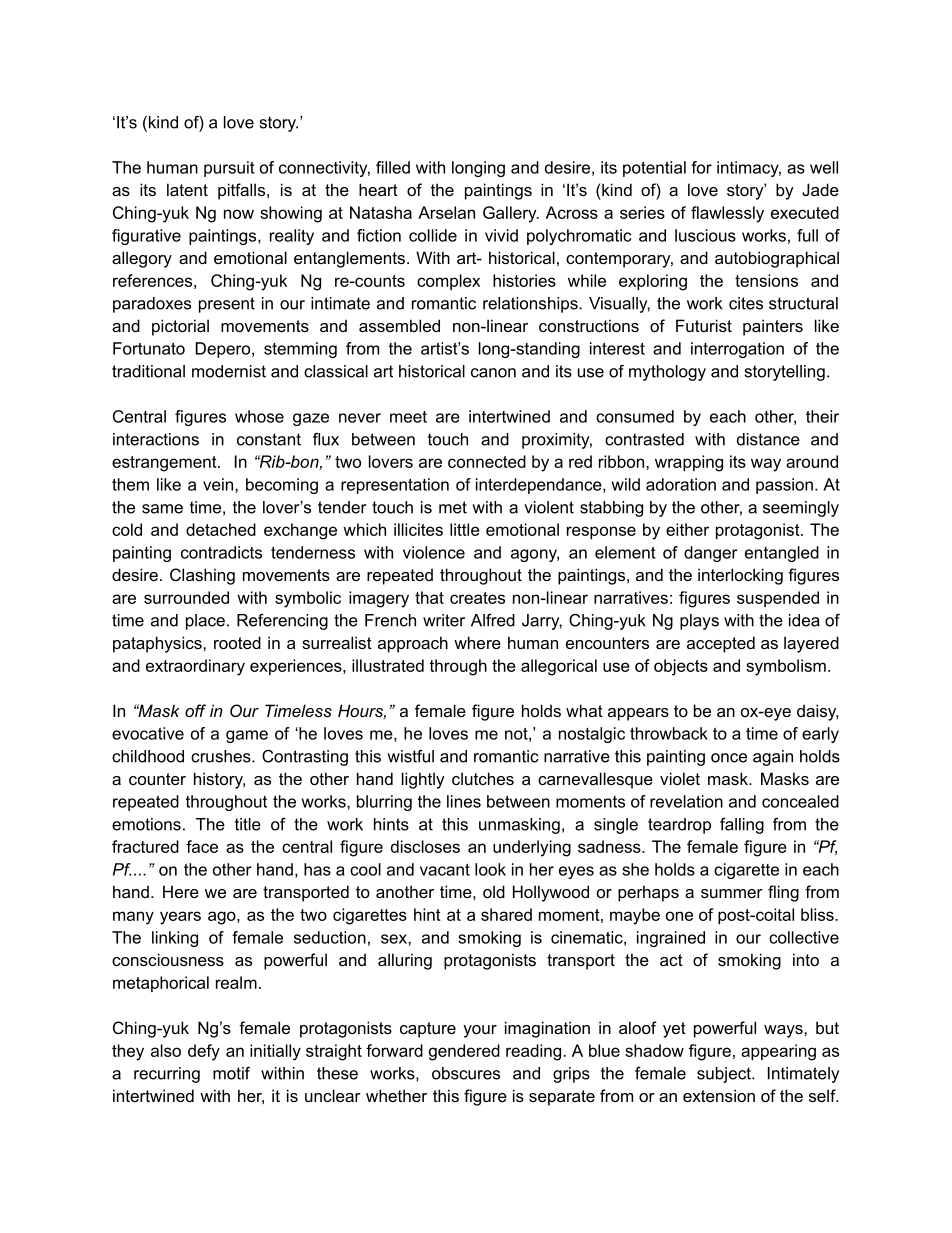 The width and height of the document is (952, 1233). I want to click on distance, so click(768, 439).
